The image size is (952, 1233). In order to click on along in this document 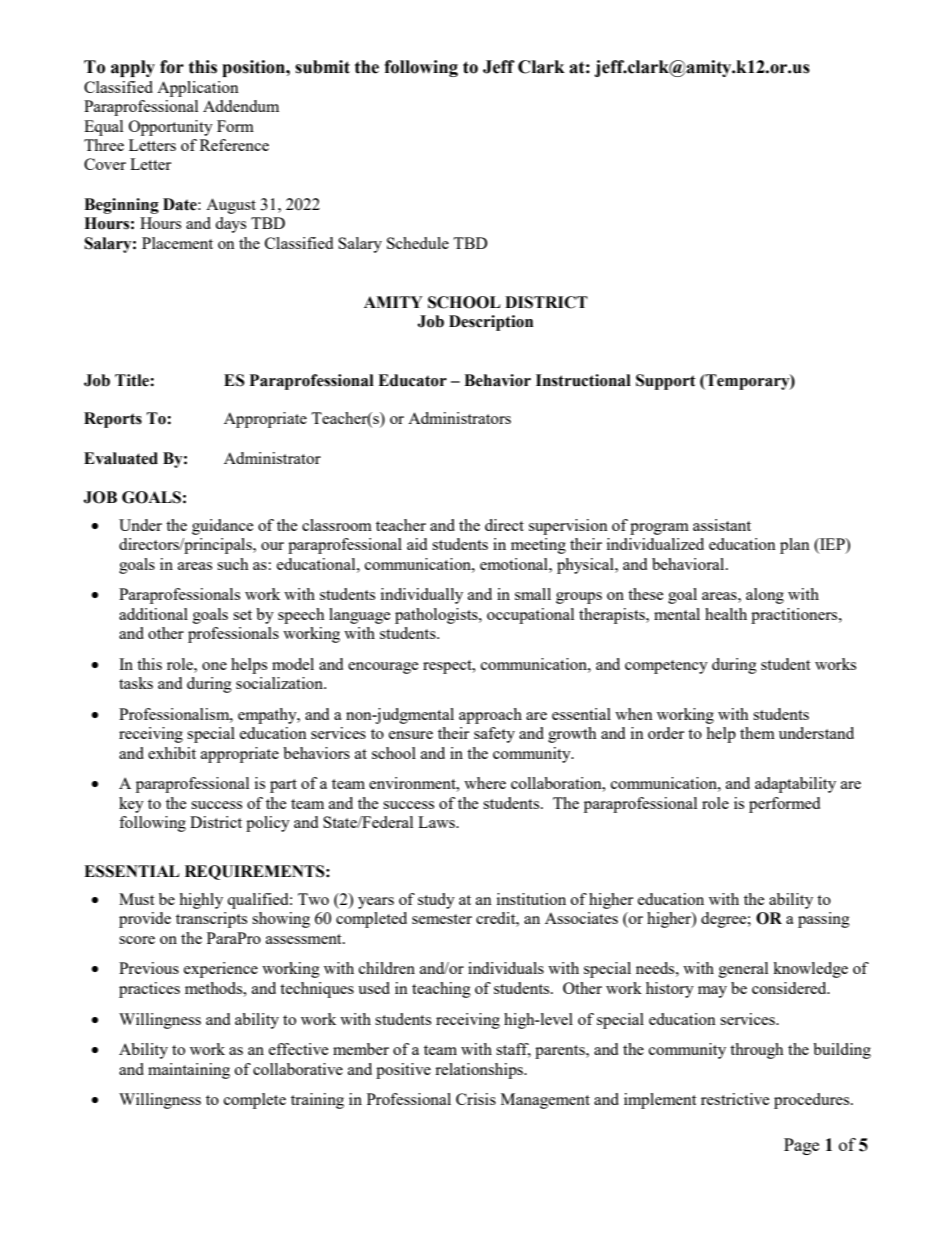, I will do `click(765, 596)`.
